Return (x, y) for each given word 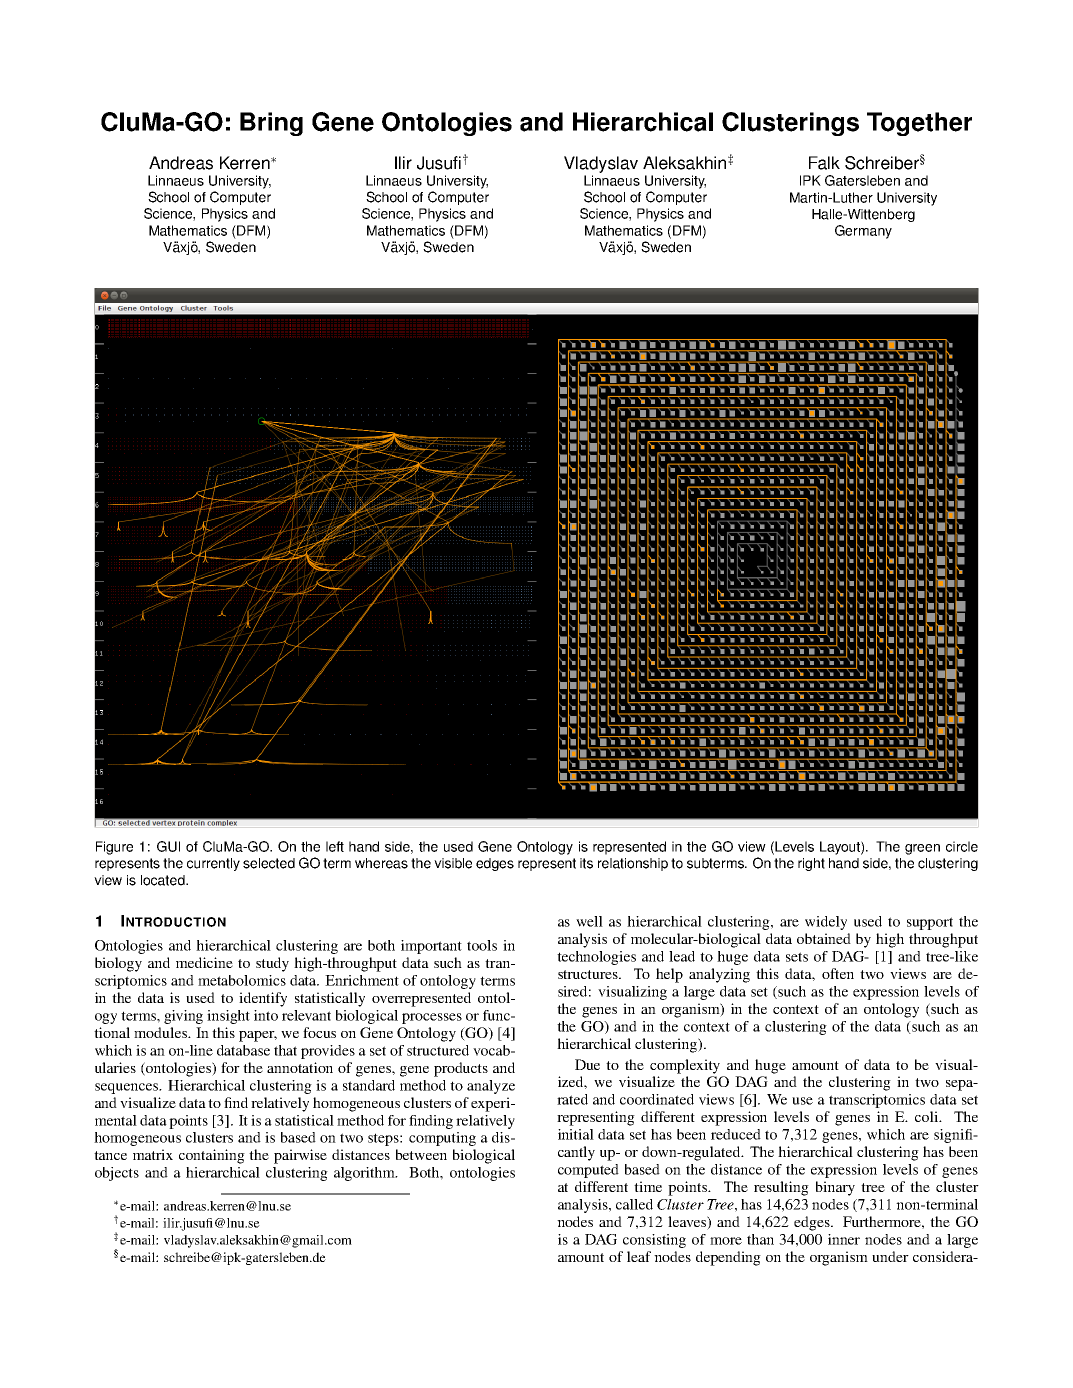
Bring (271, 124)
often (838, 973)
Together (919, 124)
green (922, 849)
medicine (204, 962)
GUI (168, 846)
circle (962, 846)
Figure (114, 848)
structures (589, 974)
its (586, 863)
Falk (824, 163)
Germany (863, 232)
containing (212, 1156)
